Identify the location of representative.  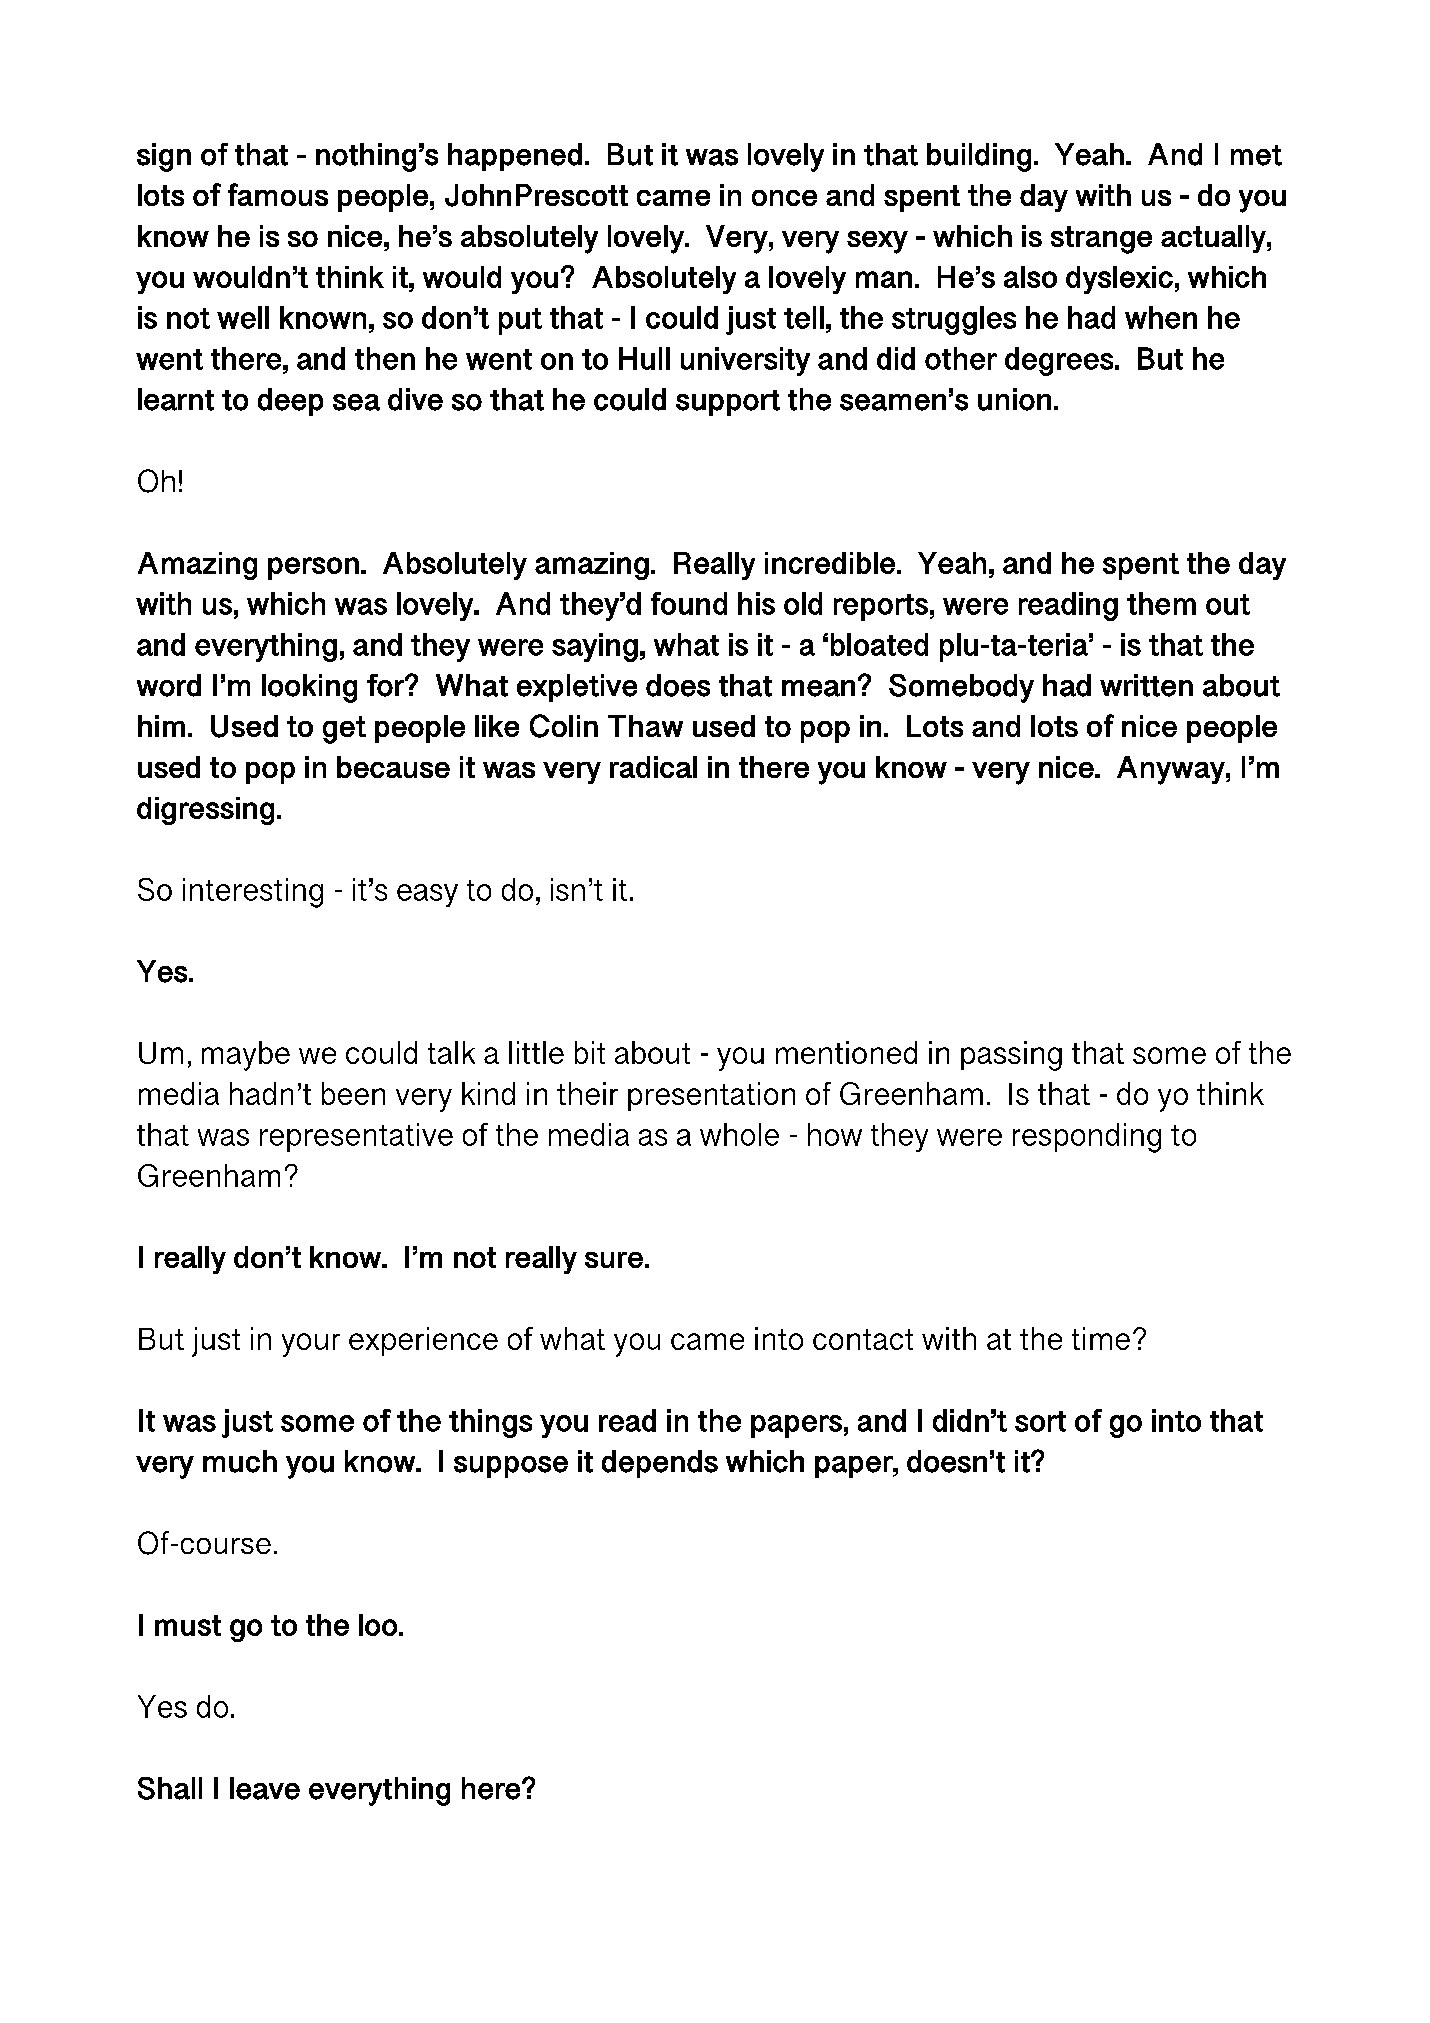
(356, 1137).
